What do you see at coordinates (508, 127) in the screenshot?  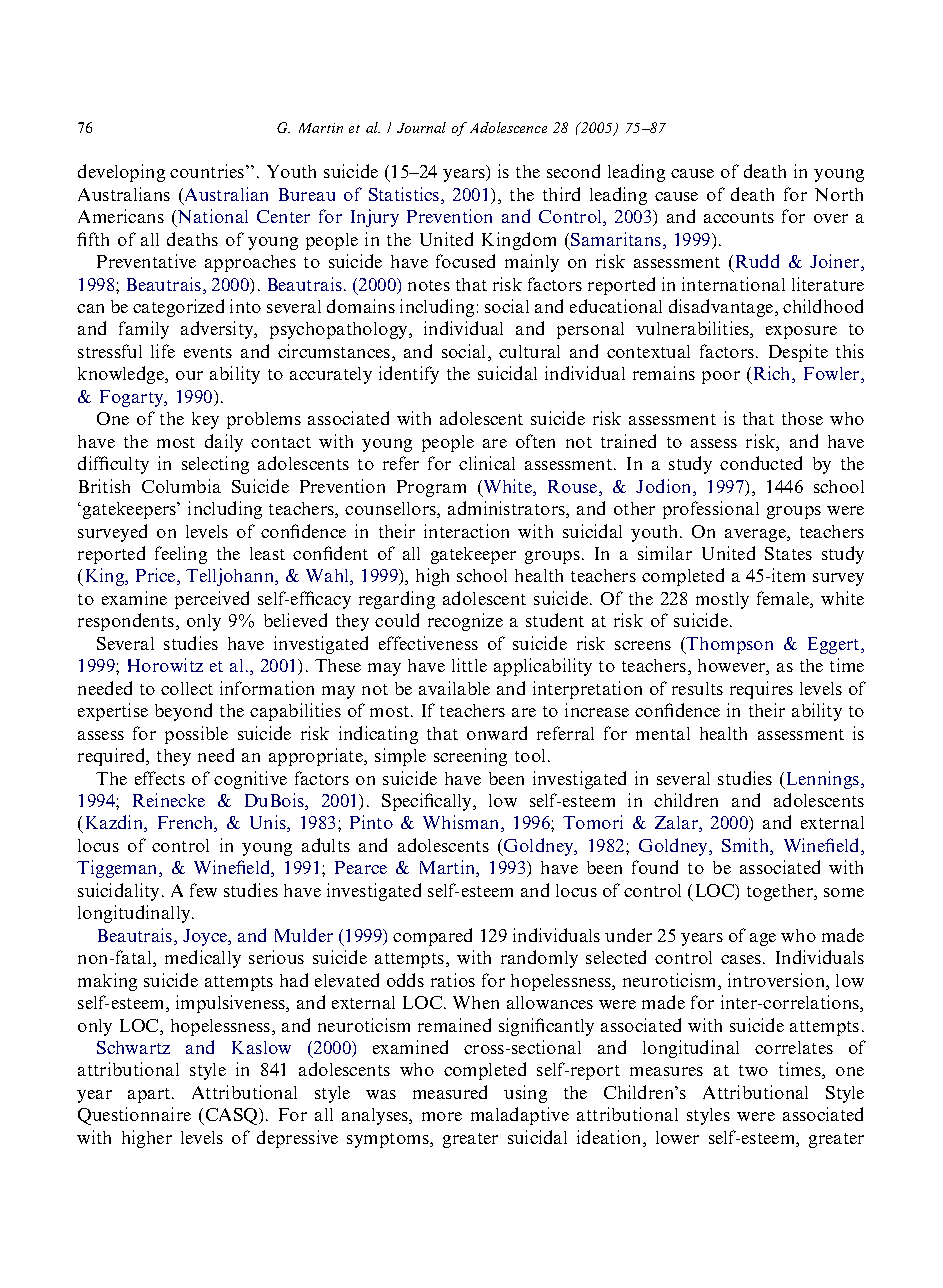 I see `Adolescence` at bounding box center [508, 127].
